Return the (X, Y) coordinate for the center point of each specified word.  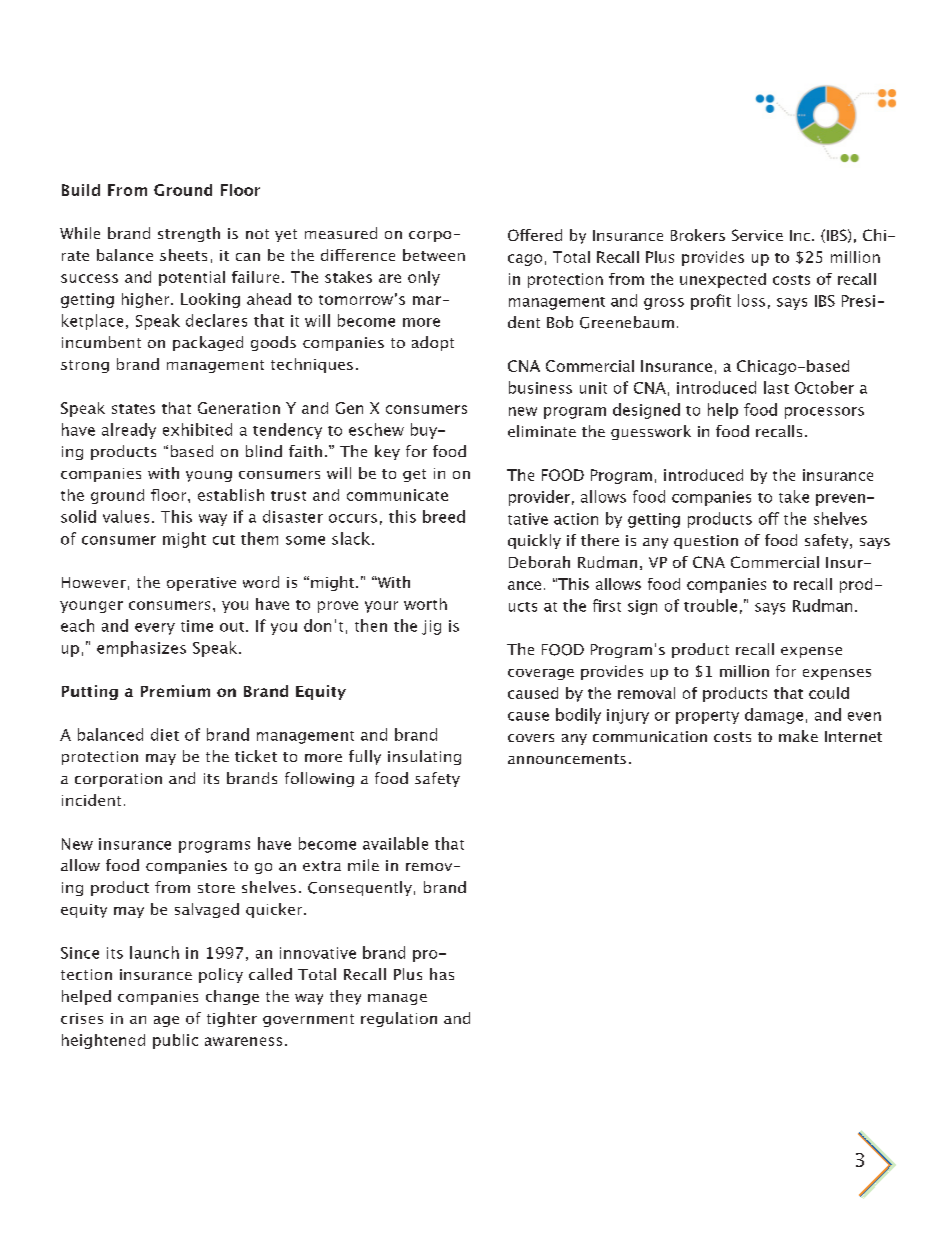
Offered (535, 235)
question (706, 542)
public (175, 1041)
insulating (424, 757)
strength (189, 234)
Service (757, 235)
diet (165, 734)
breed (444, 516)
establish (231, 495)
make (798, 736)
